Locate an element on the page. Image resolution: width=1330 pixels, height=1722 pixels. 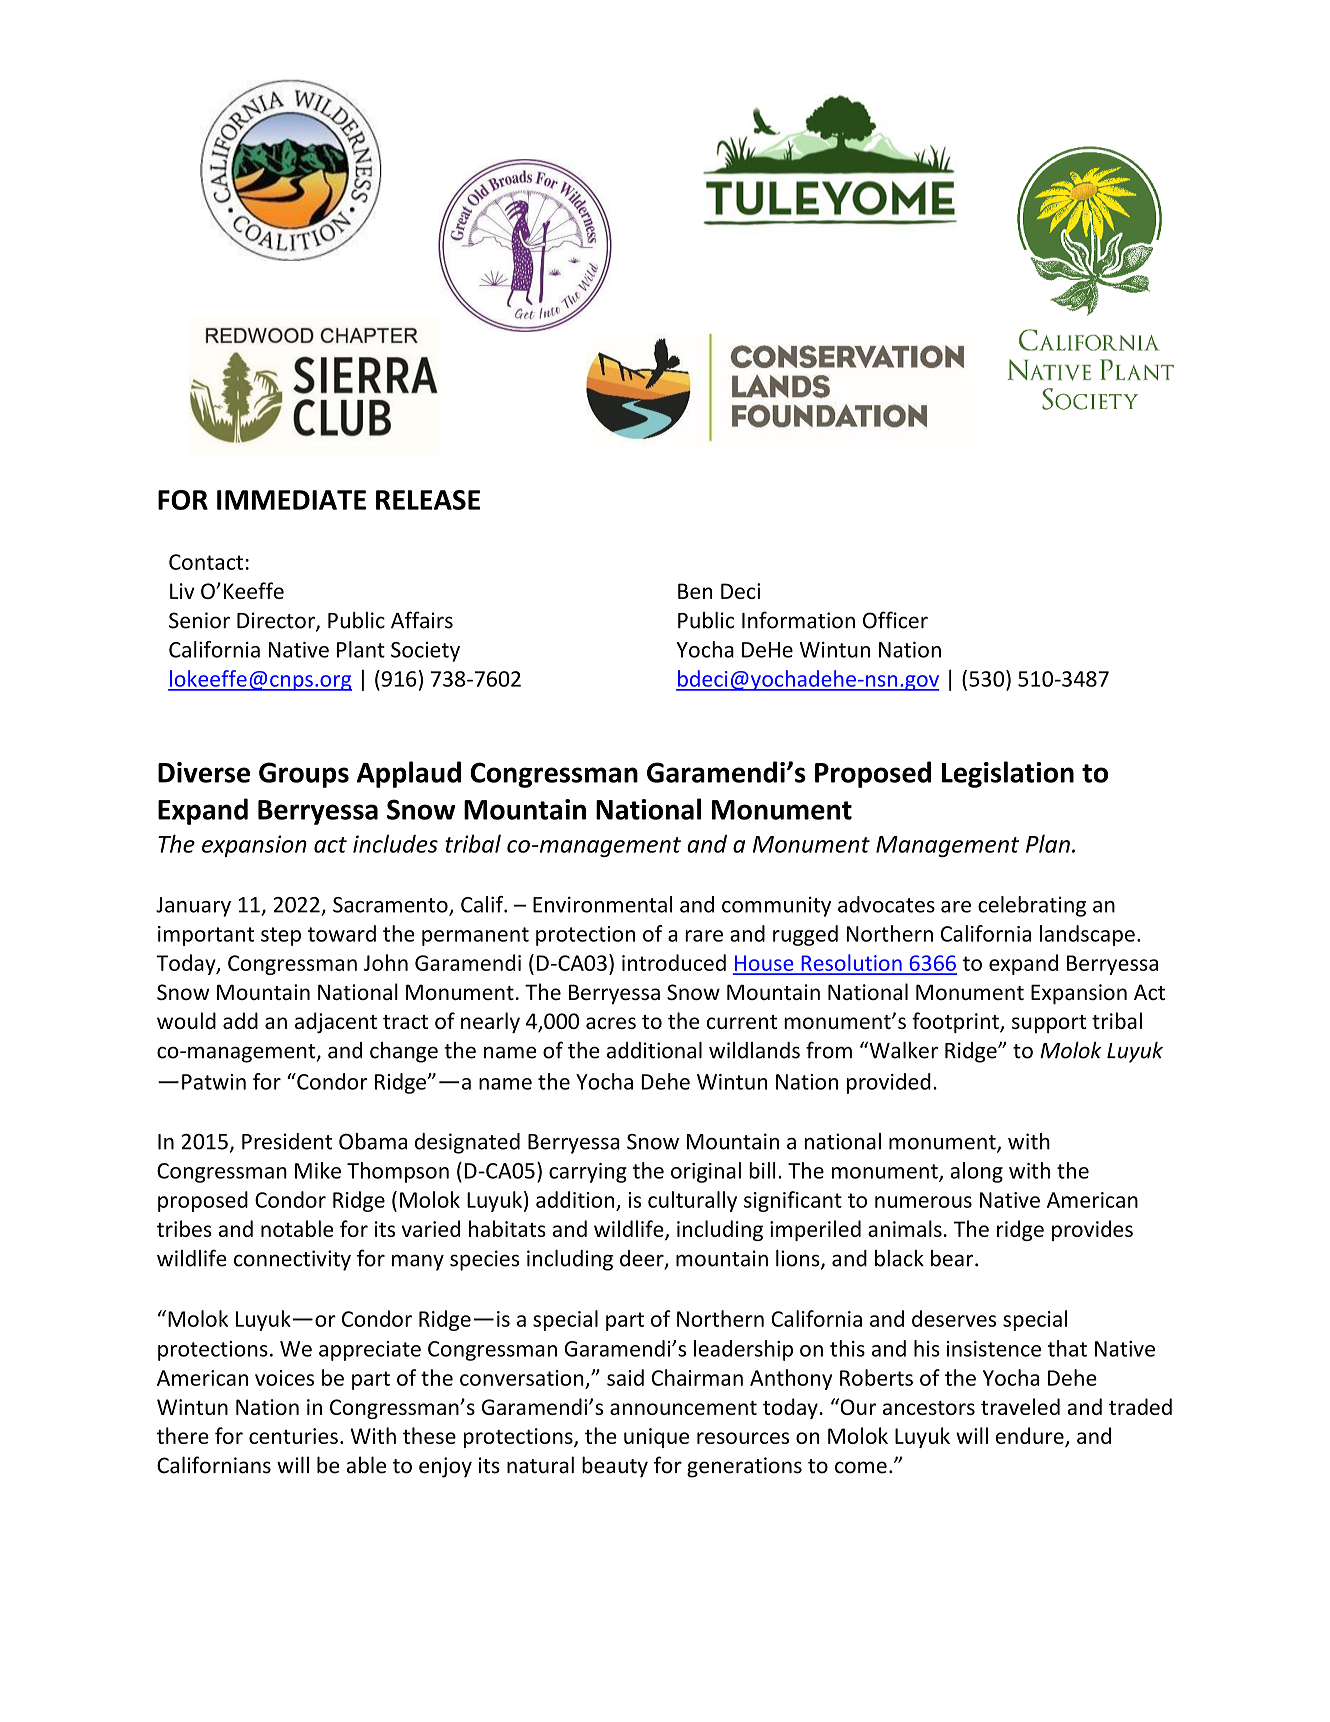
Officer is located at coordinates (895, 620).
